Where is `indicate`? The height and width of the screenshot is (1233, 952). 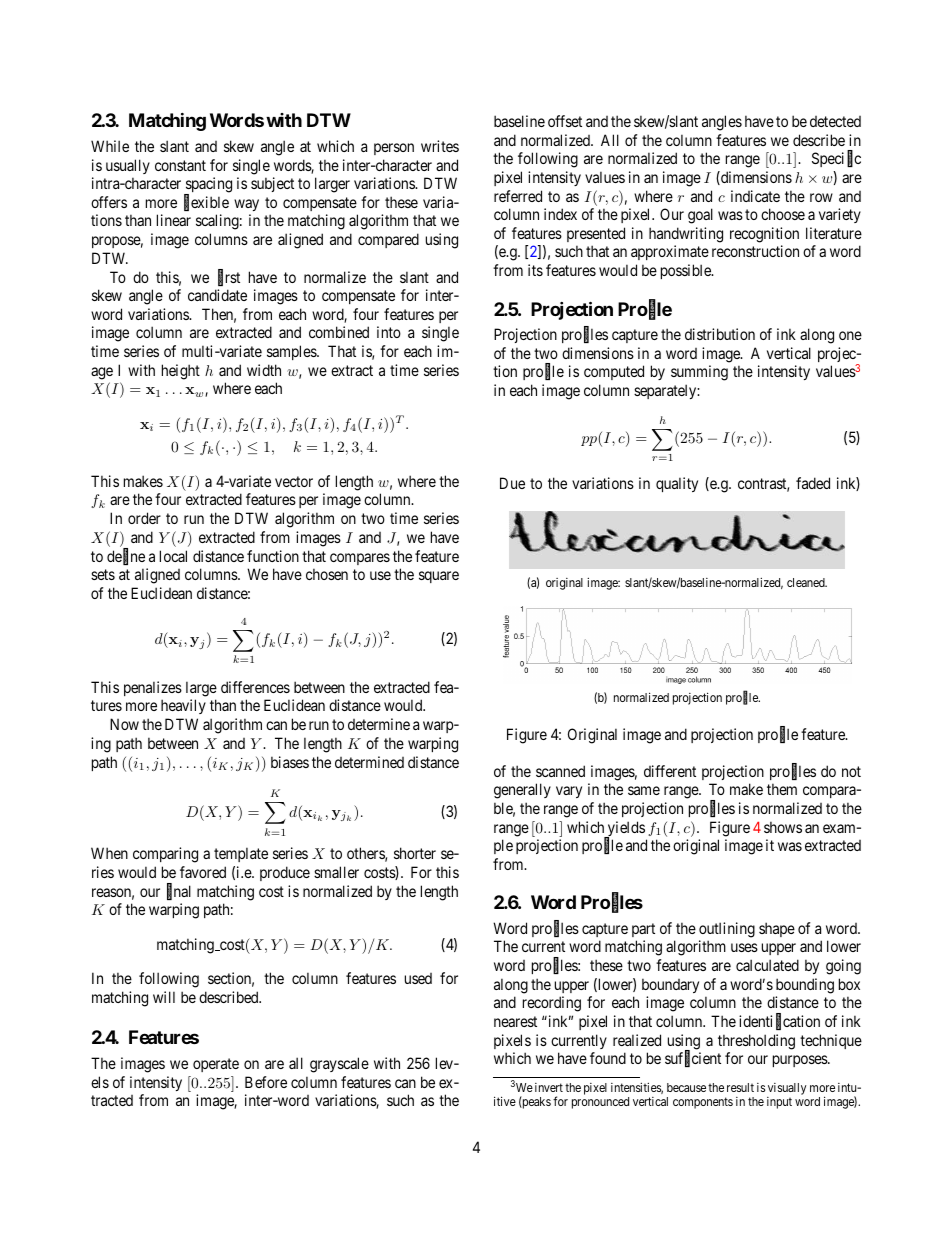 indicate is located at coordinates (755, 196).
